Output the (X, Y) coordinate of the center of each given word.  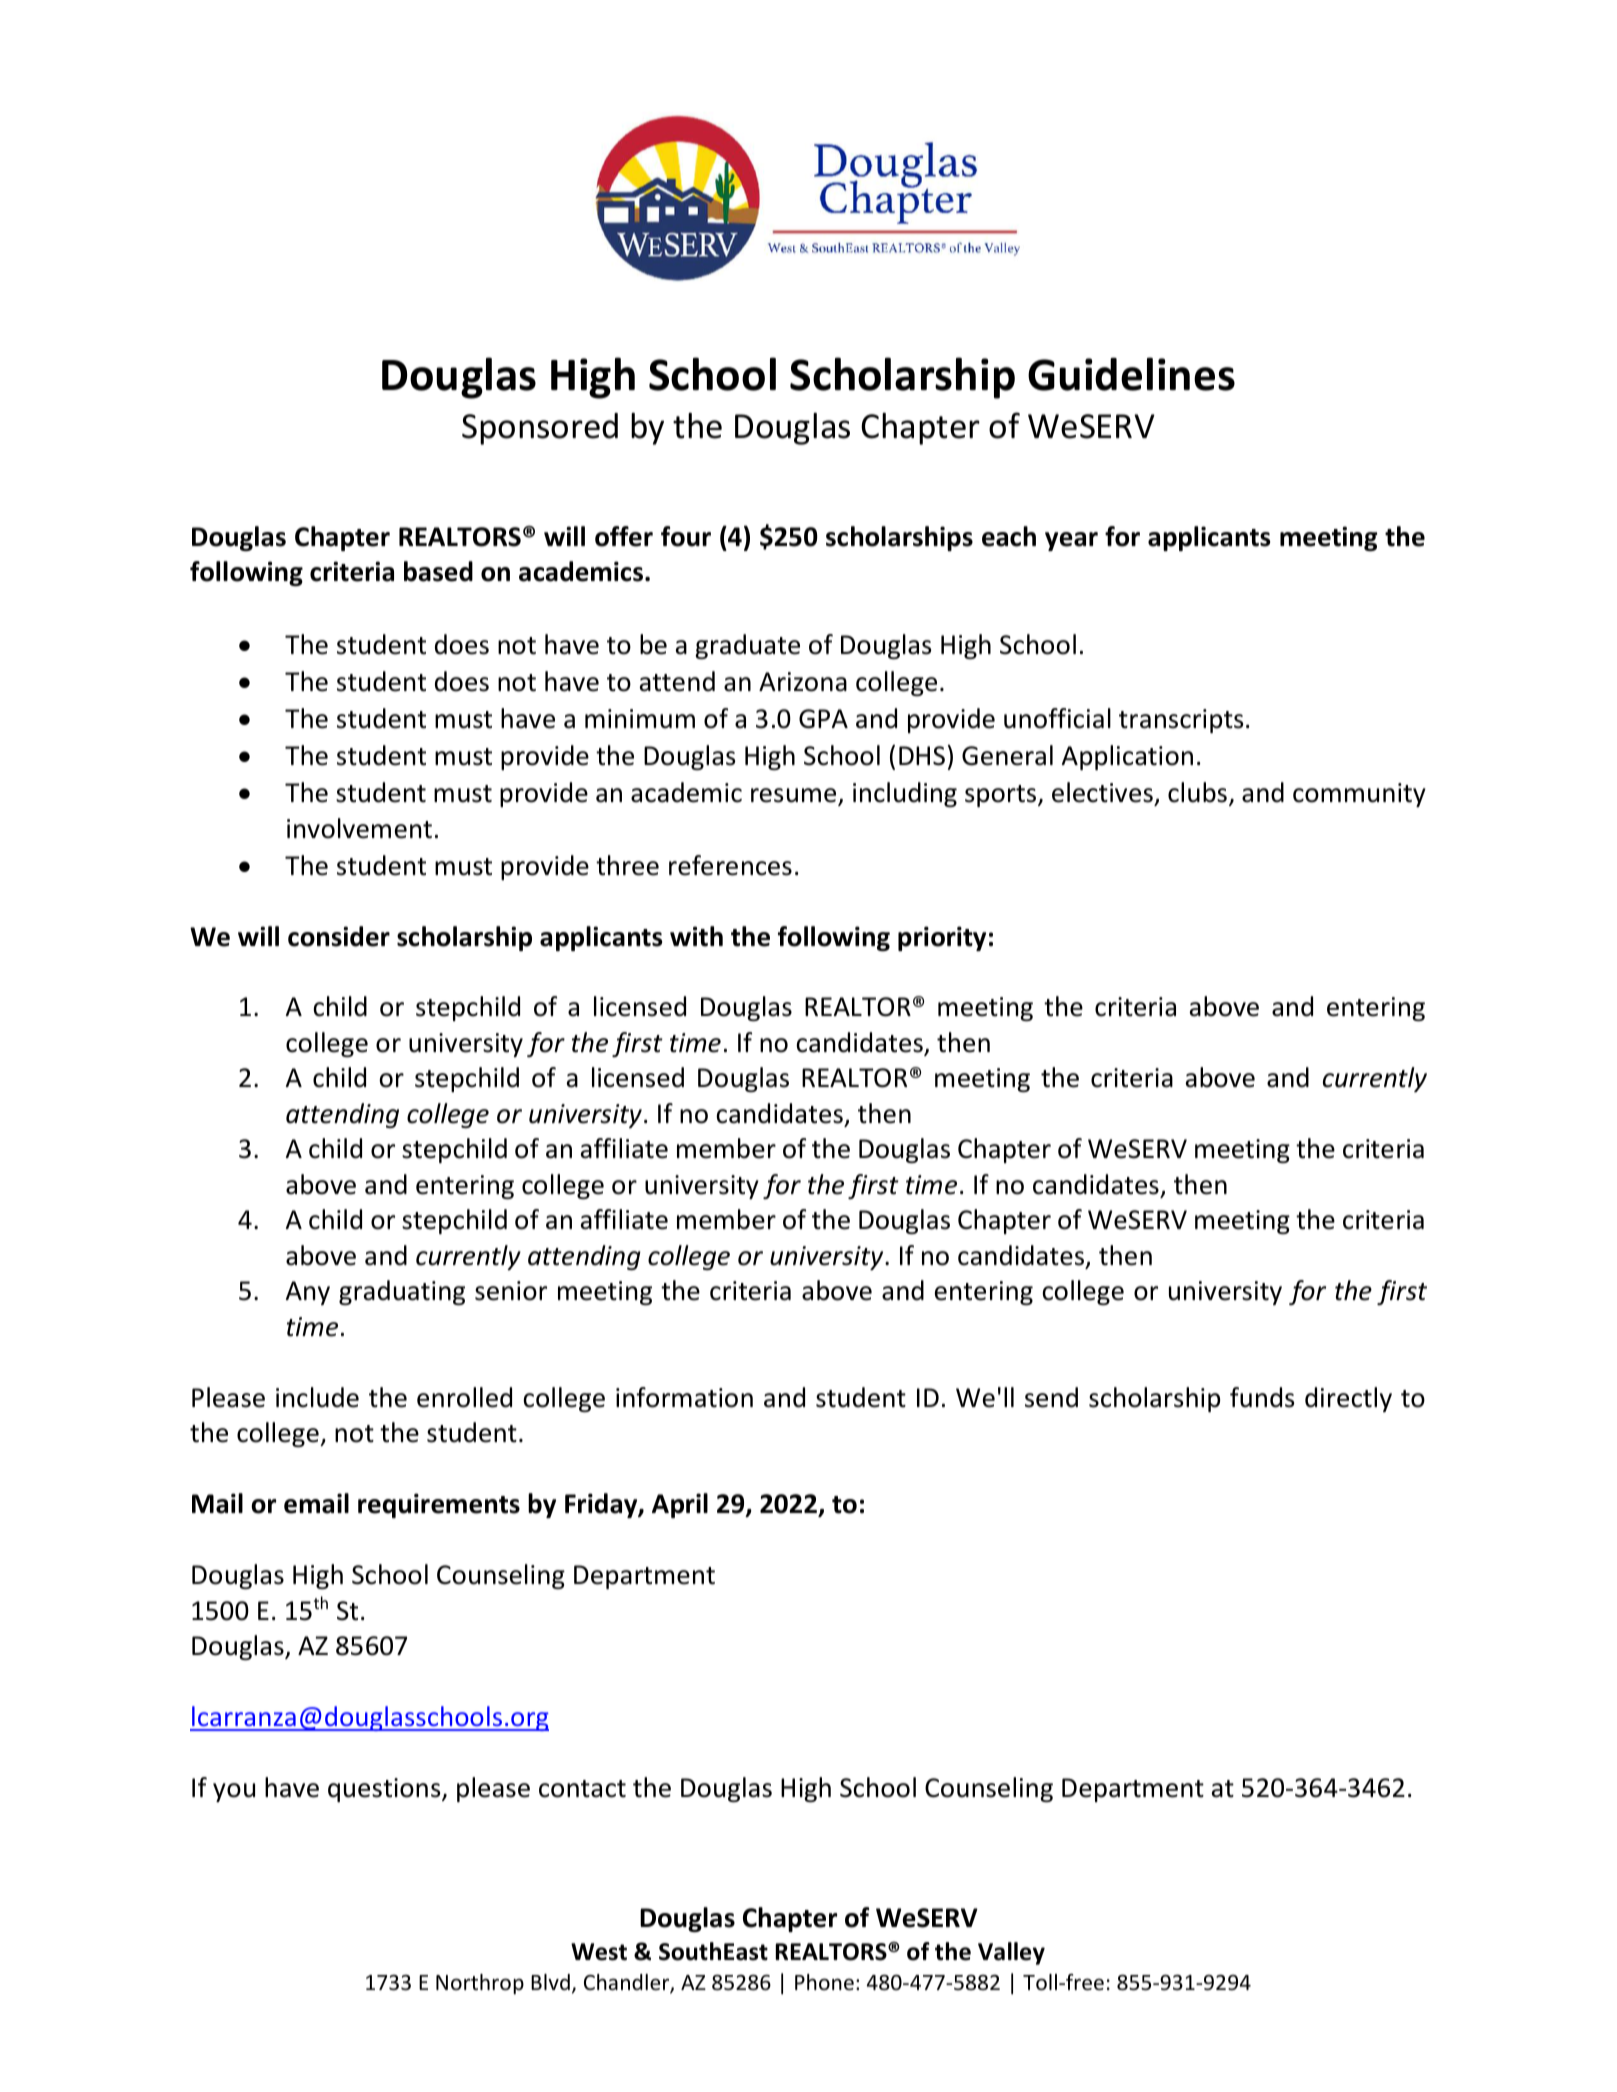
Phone (824, 1982)
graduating (402, 1292)
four (686, 536)
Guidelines (1131, 374)
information (684, 1397)
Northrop (480, 1984)
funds (1262, 1397)
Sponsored (540, 429)
